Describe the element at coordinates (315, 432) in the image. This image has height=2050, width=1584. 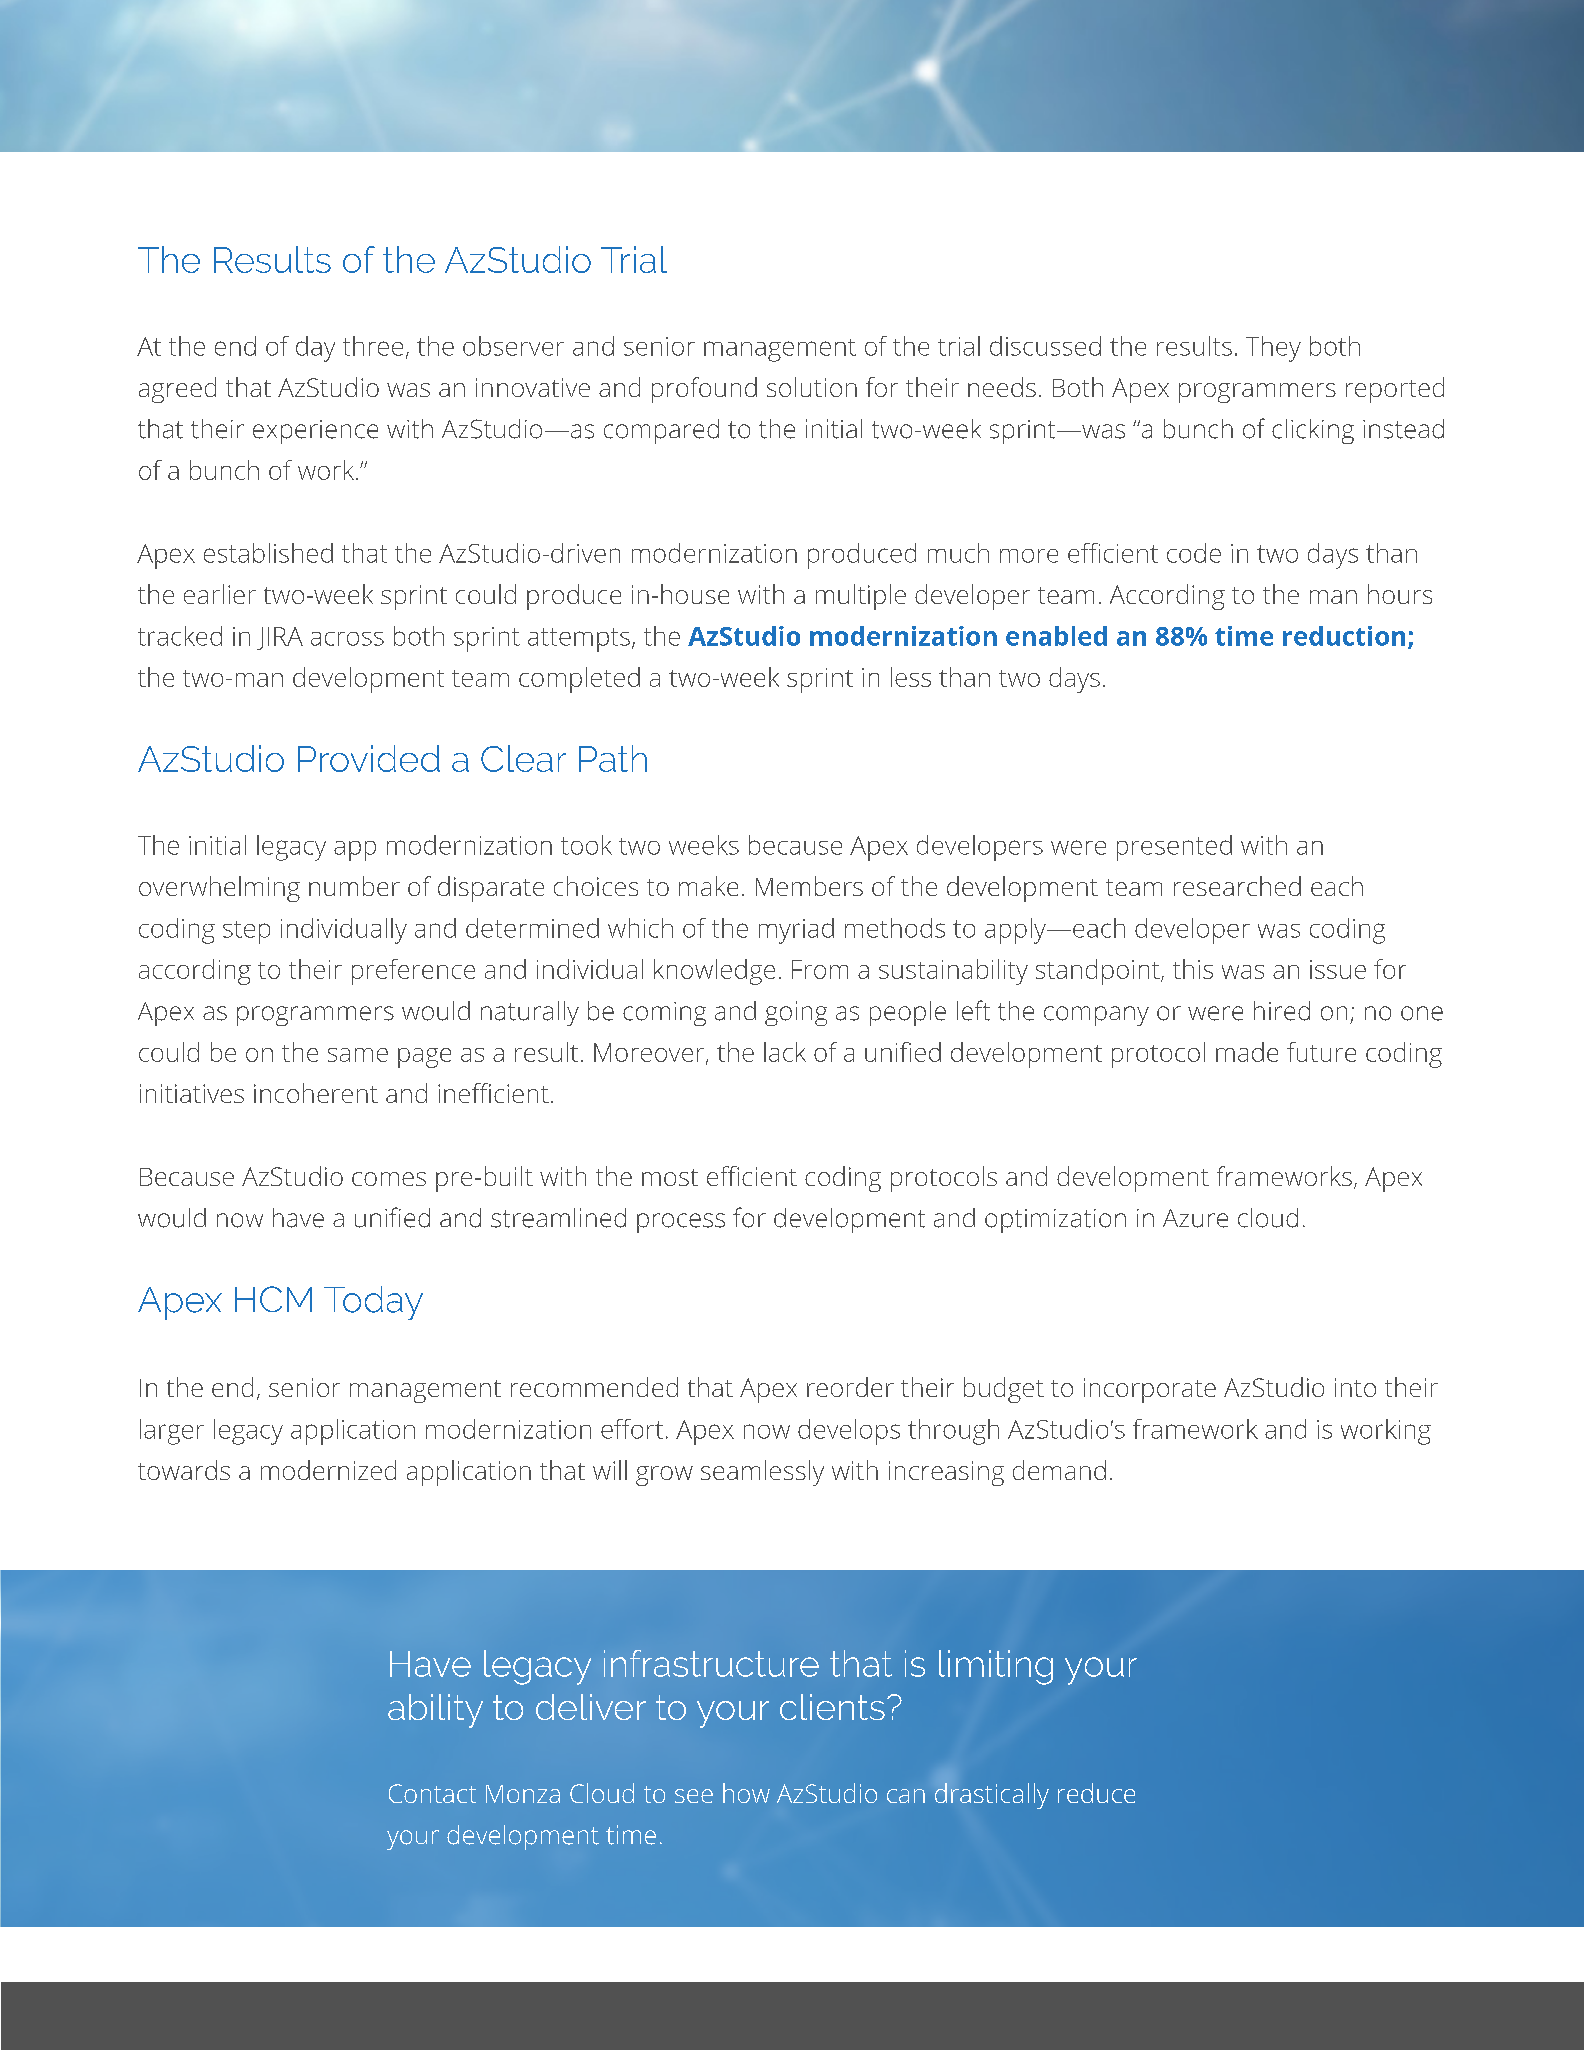
I see `experience` at that location.
